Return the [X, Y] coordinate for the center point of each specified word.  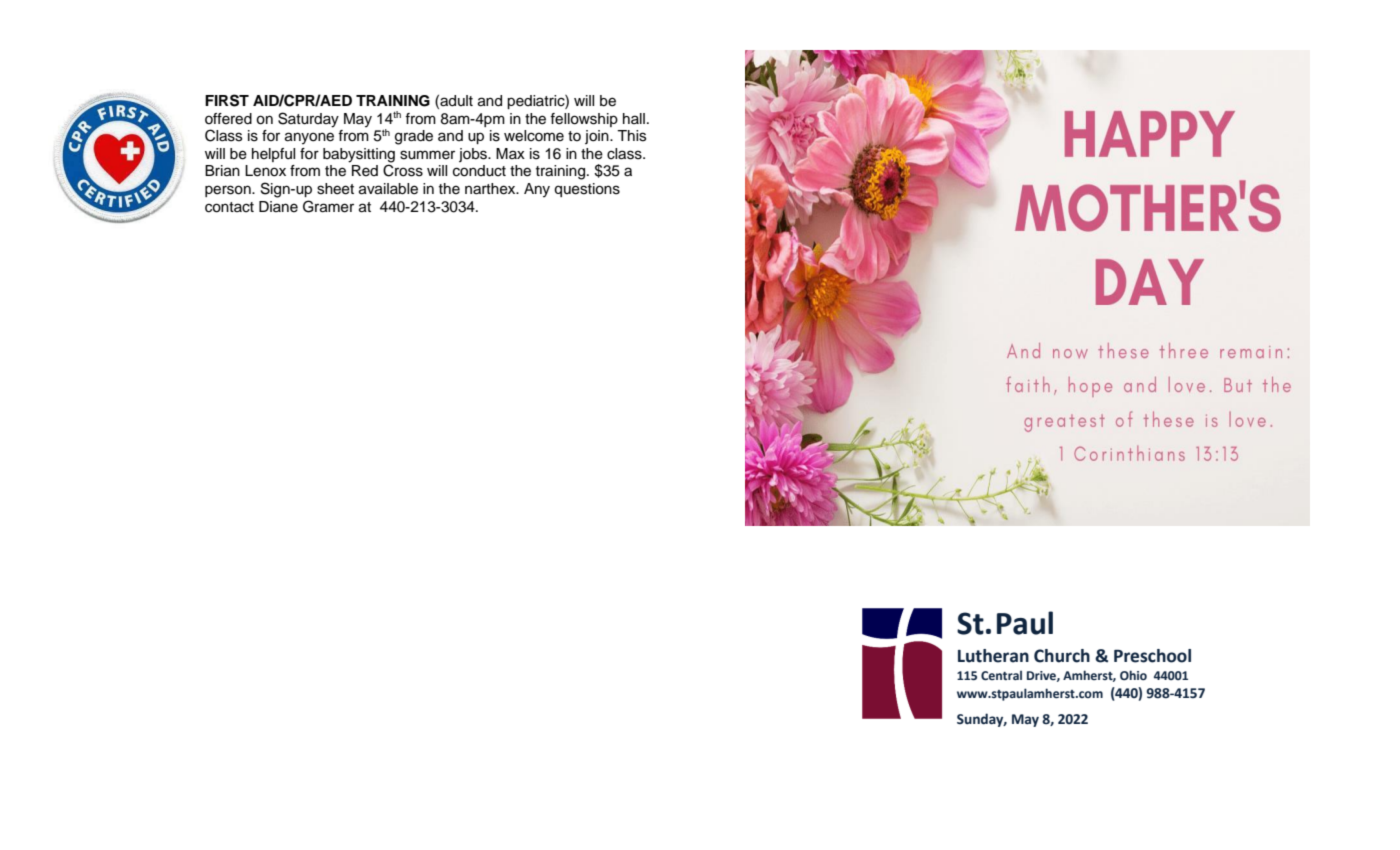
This [631, 136]
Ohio [1133, 675]
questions [587, 190]
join [598, 137]
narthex [491, 189]
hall [634, 118]
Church [1062, 656]
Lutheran [993, 656]
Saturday [308, 120]
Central [1001, 675]
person [229, 191]
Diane [278, 207]
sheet [335, 189]
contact [229, 207]
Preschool [1152, 656]
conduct [479, 171]
